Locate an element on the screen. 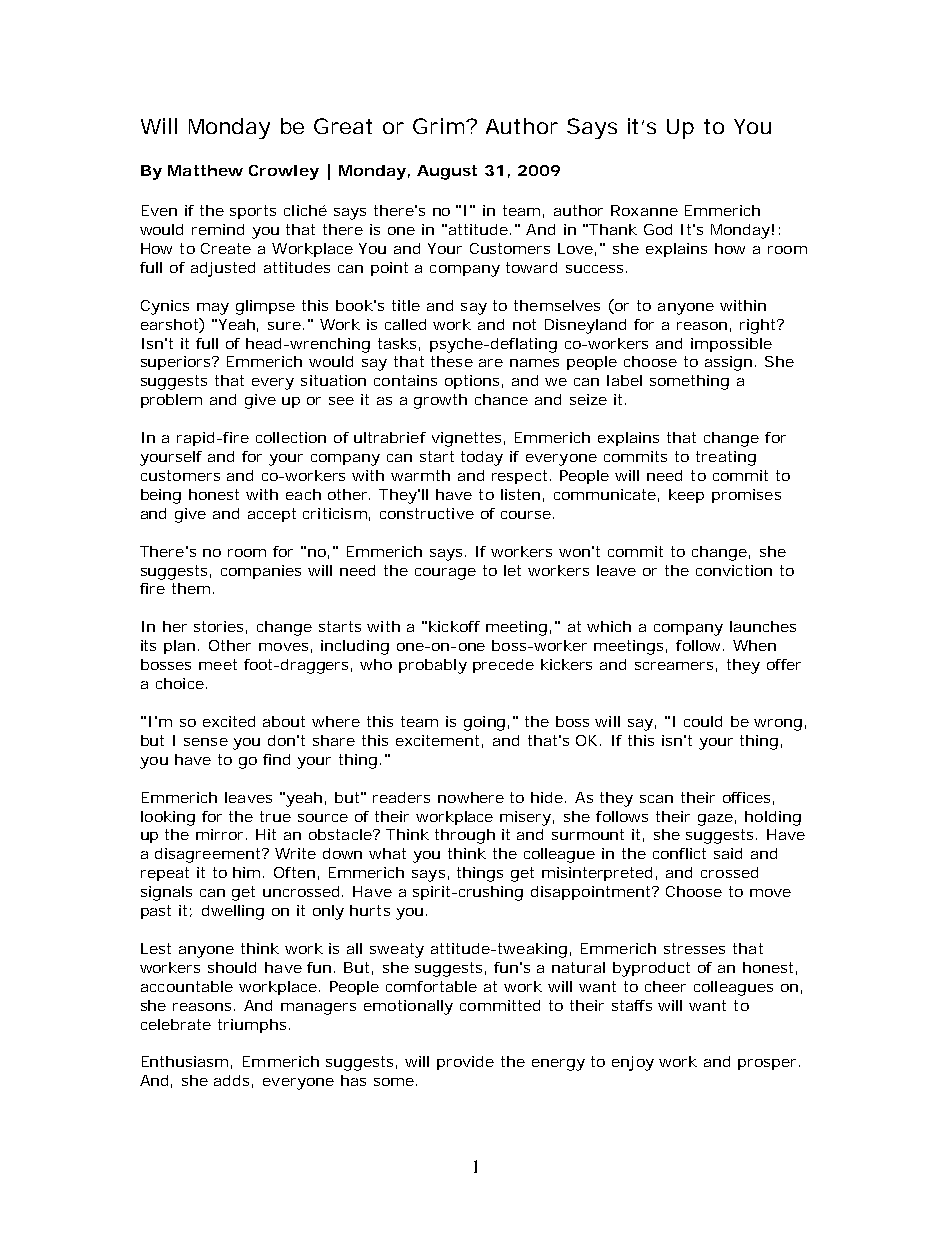 This screenshot has height=1233, width=952. him is located at coordinates (248, 872).
